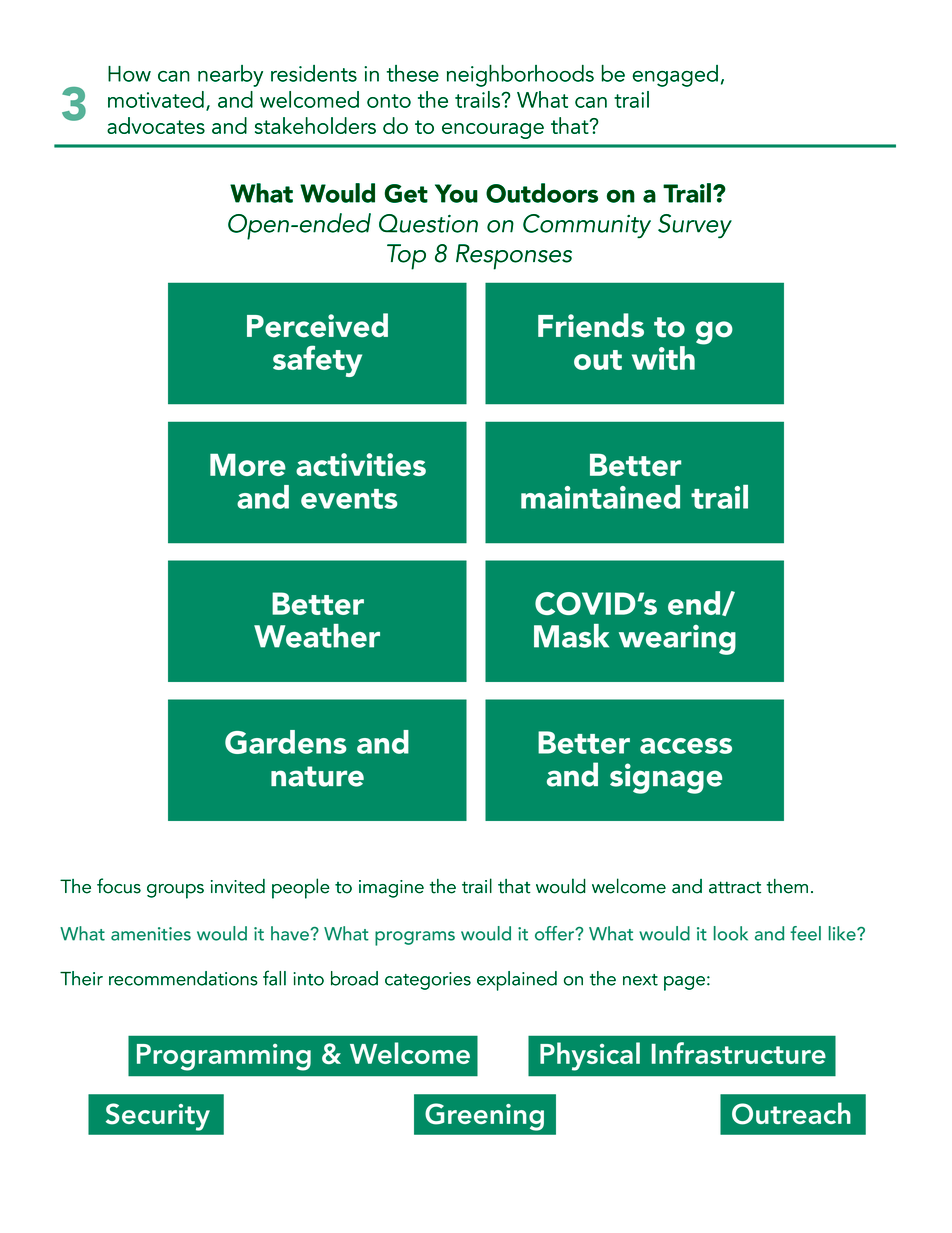  Describe the element at coordinates (493, 131) in the image. I see `encourage` at that location.
